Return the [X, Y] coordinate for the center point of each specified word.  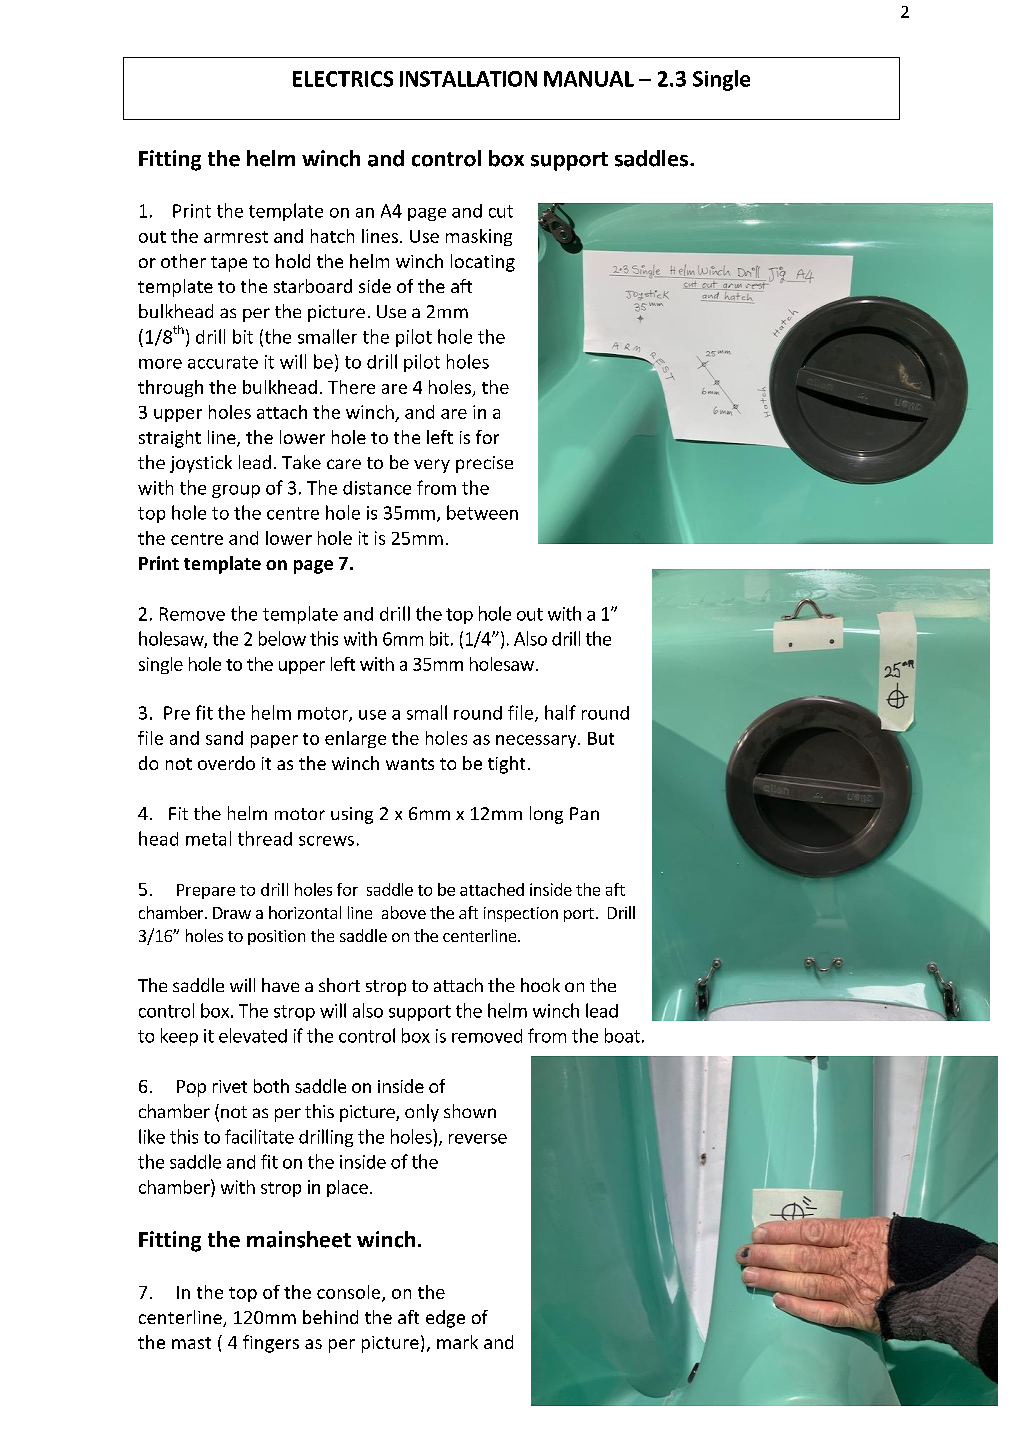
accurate [223, 362]
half [560, 712]
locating [483, 263]
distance [377, 488]
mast [191, 1343]
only [422, 1113]
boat [622, 1035]
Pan [584, 813]
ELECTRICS [343, 79]
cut [501, 211]
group [236, 491]
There [351, 387]
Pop [191, 1088]
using [352, 815]
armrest [236, 237]
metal [208, 838]
